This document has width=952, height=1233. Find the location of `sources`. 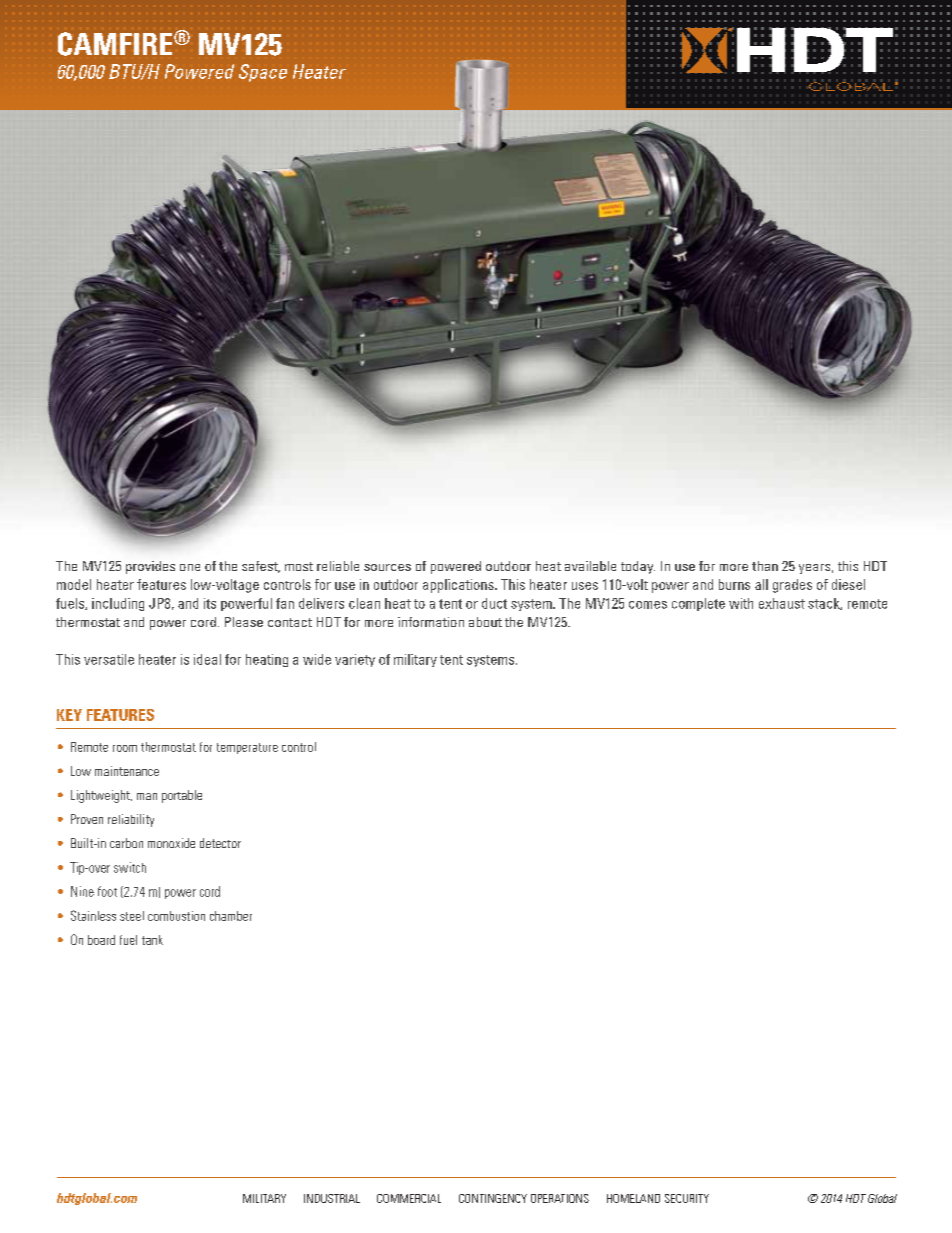

sources is located at coordinates (387, 567).
